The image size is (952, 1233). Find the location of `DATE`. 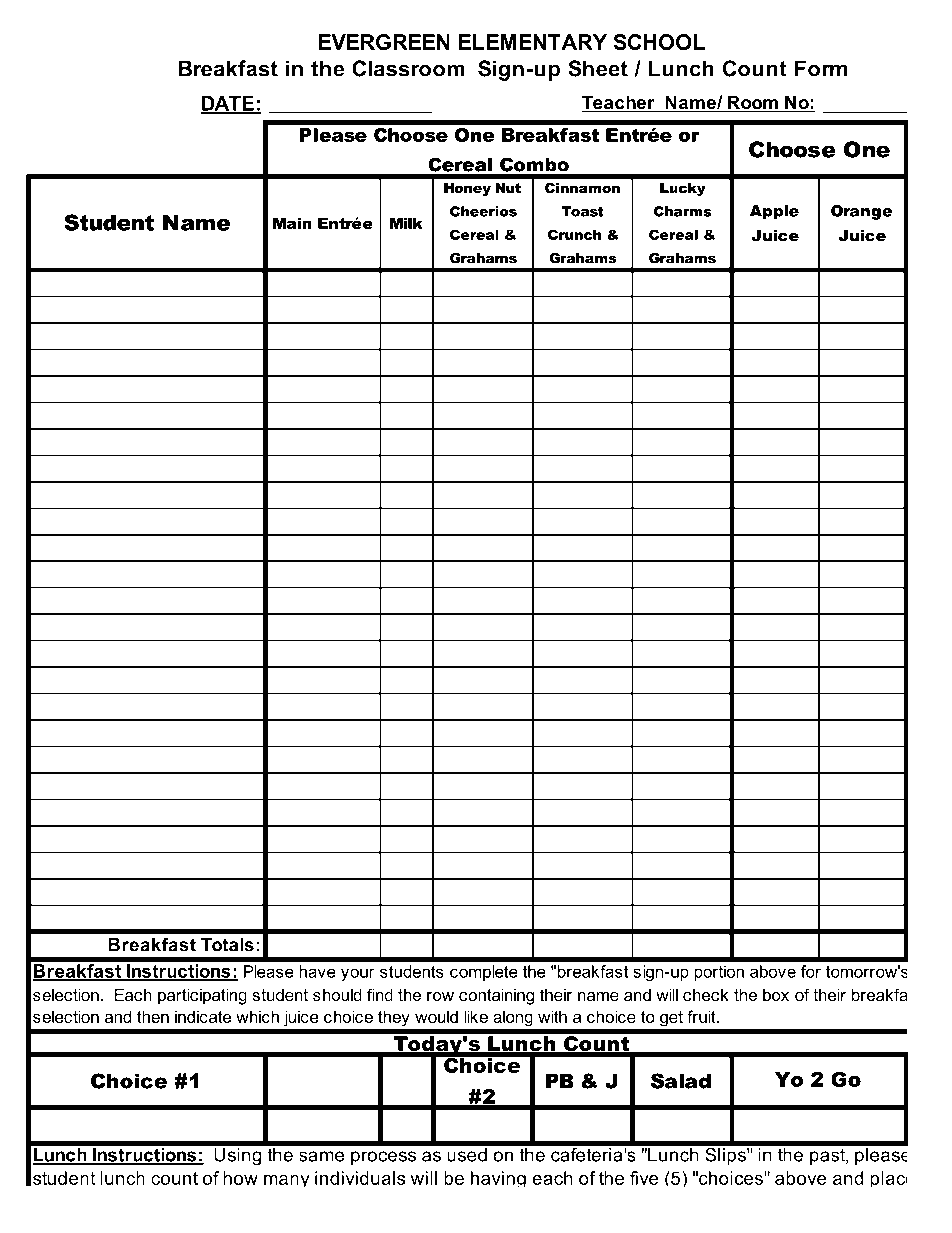

DATE is located at coordinates (228, 104).
